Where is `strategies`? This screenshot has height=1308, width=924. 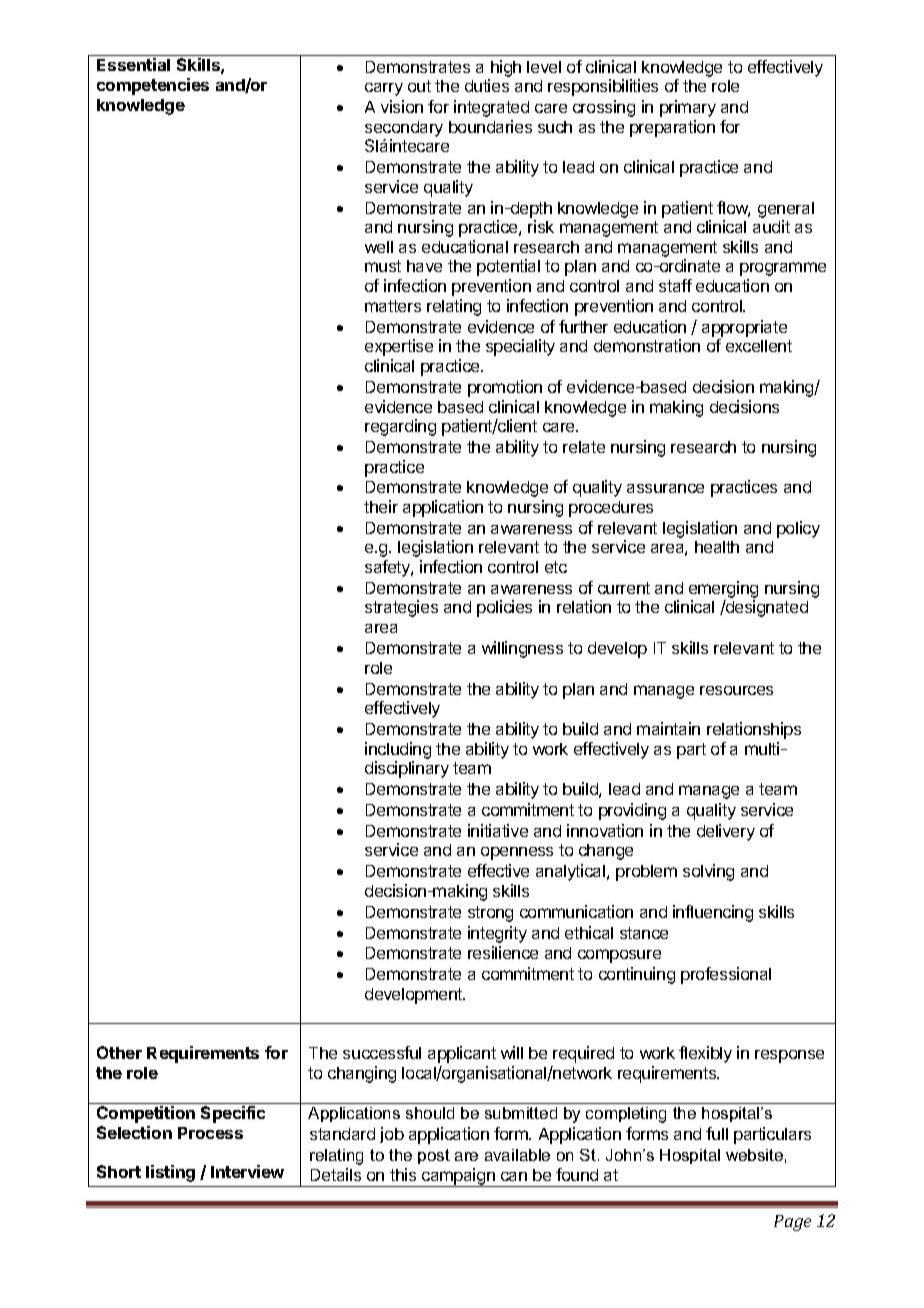
strategies is located at coordinates (401, 608).
